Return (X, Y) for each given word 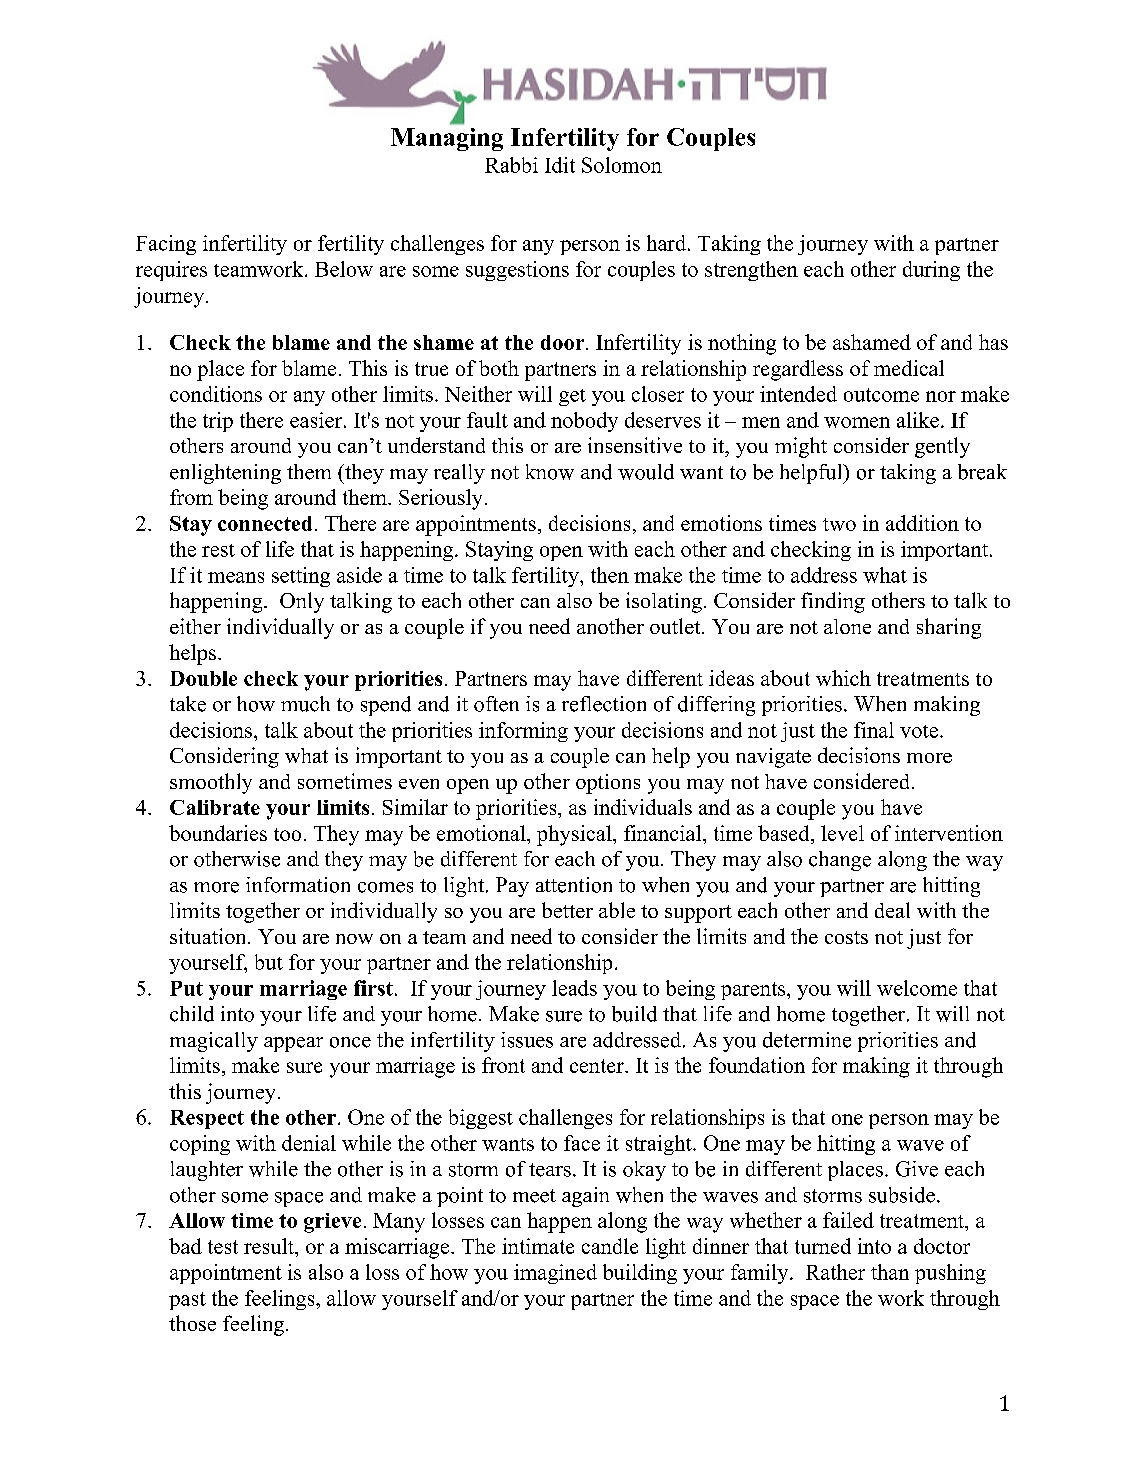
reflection (604, 704)
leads (574, 988)
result (270, 1246)
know (550, 472)
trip (218, 422)
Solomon (622, 165)
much (305, 704)
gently (942, 447)
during (931, 271)
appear (293, 1044)
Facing (166, 245)
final (874, 730)
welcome (917, 988)
